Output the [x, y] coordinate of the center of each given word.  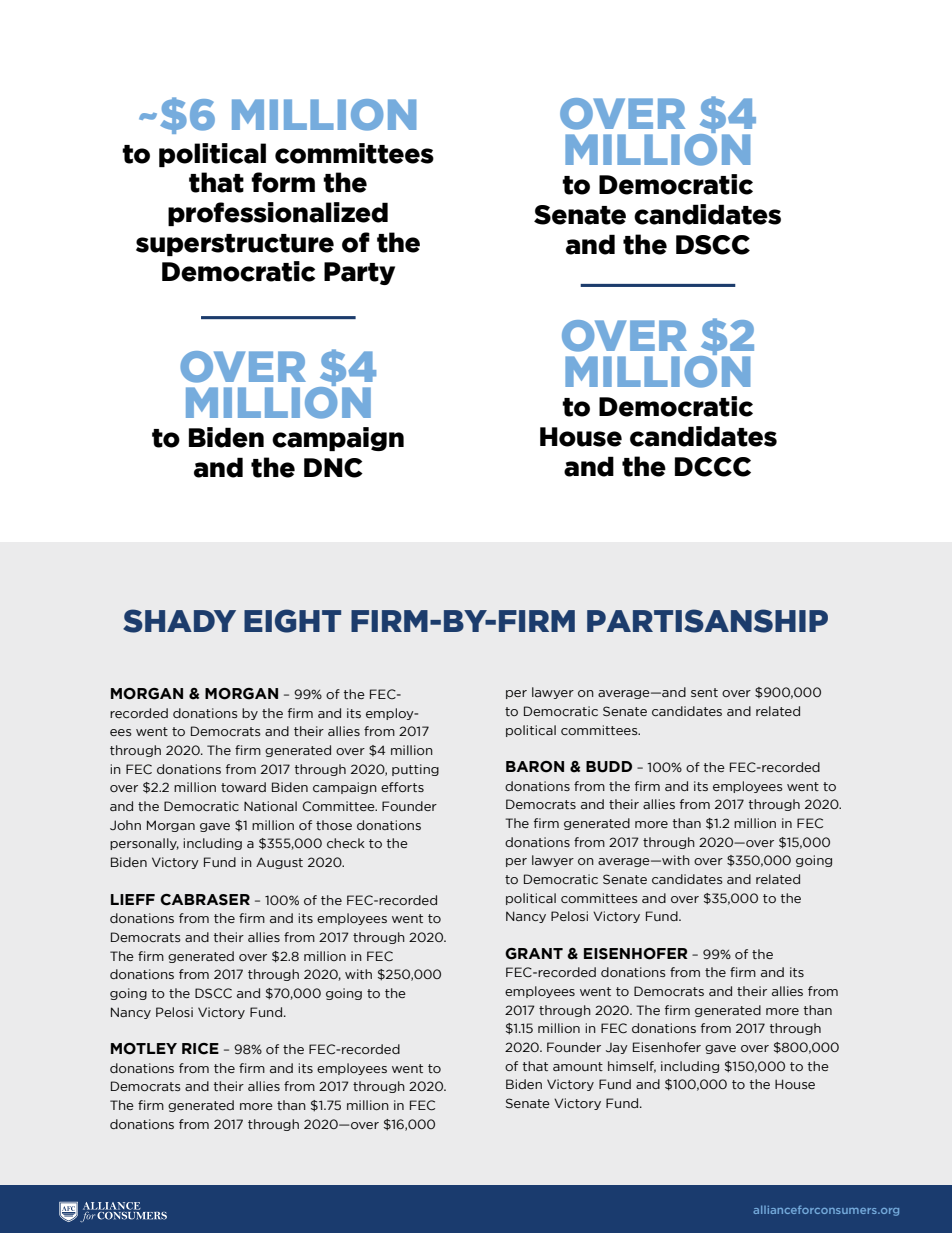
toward [243, 787]
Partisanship [707, 621]
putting [415, 770]
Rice [200, 1049]
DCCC [713, 467]
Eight [292, 621]
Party [359, 273]
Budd [609, 767]
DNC [333, 468]
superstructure [235, 245]
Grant [534, 954]
